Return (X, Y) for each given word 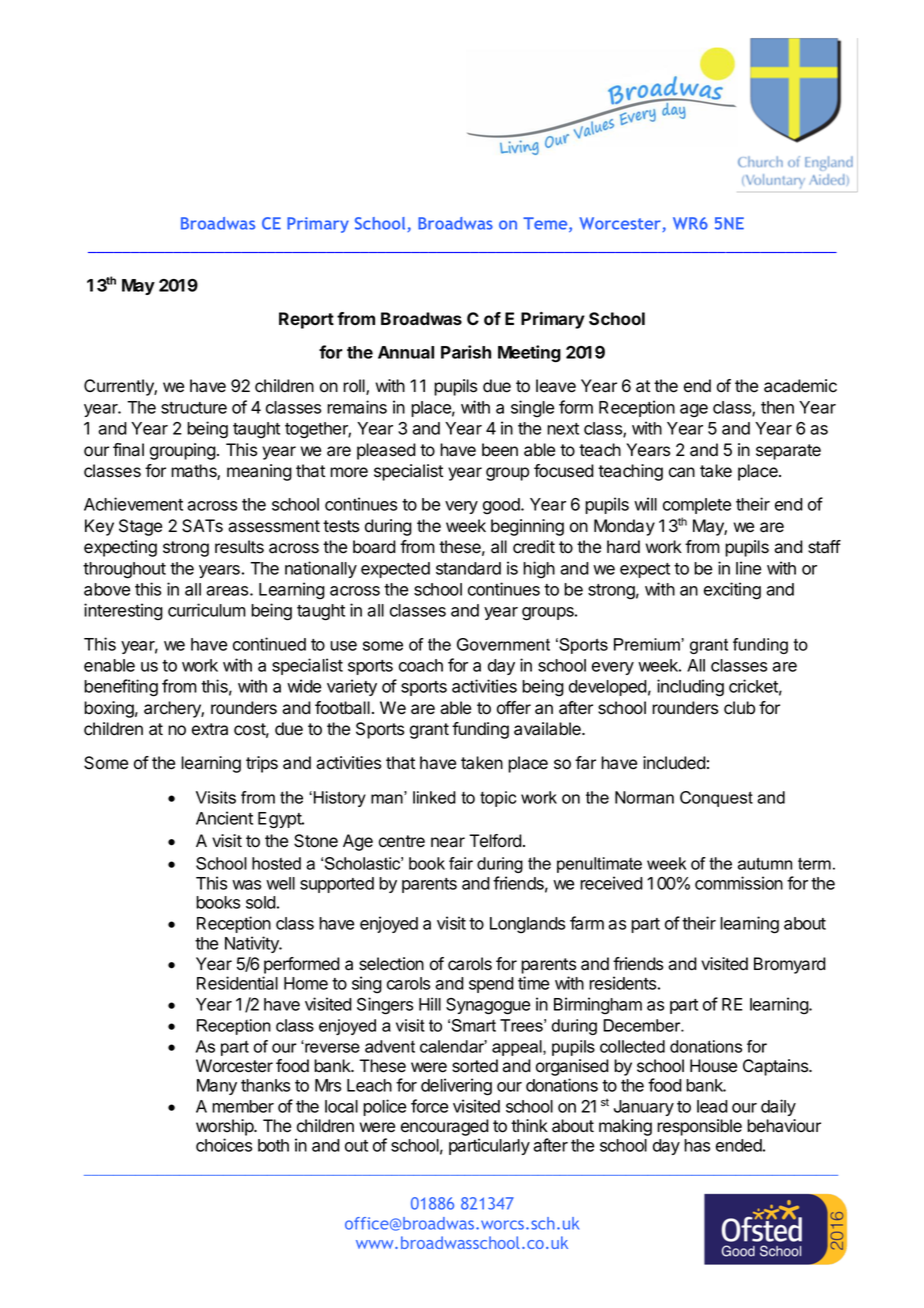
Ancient (224, 818)
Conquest (716, 799)
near (448, 842)
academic (800, 386)
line (748, 568)
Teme (546, 224)
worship (225, 1127)
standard (468, 568)
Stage (140, 527)
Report (306, 320)
